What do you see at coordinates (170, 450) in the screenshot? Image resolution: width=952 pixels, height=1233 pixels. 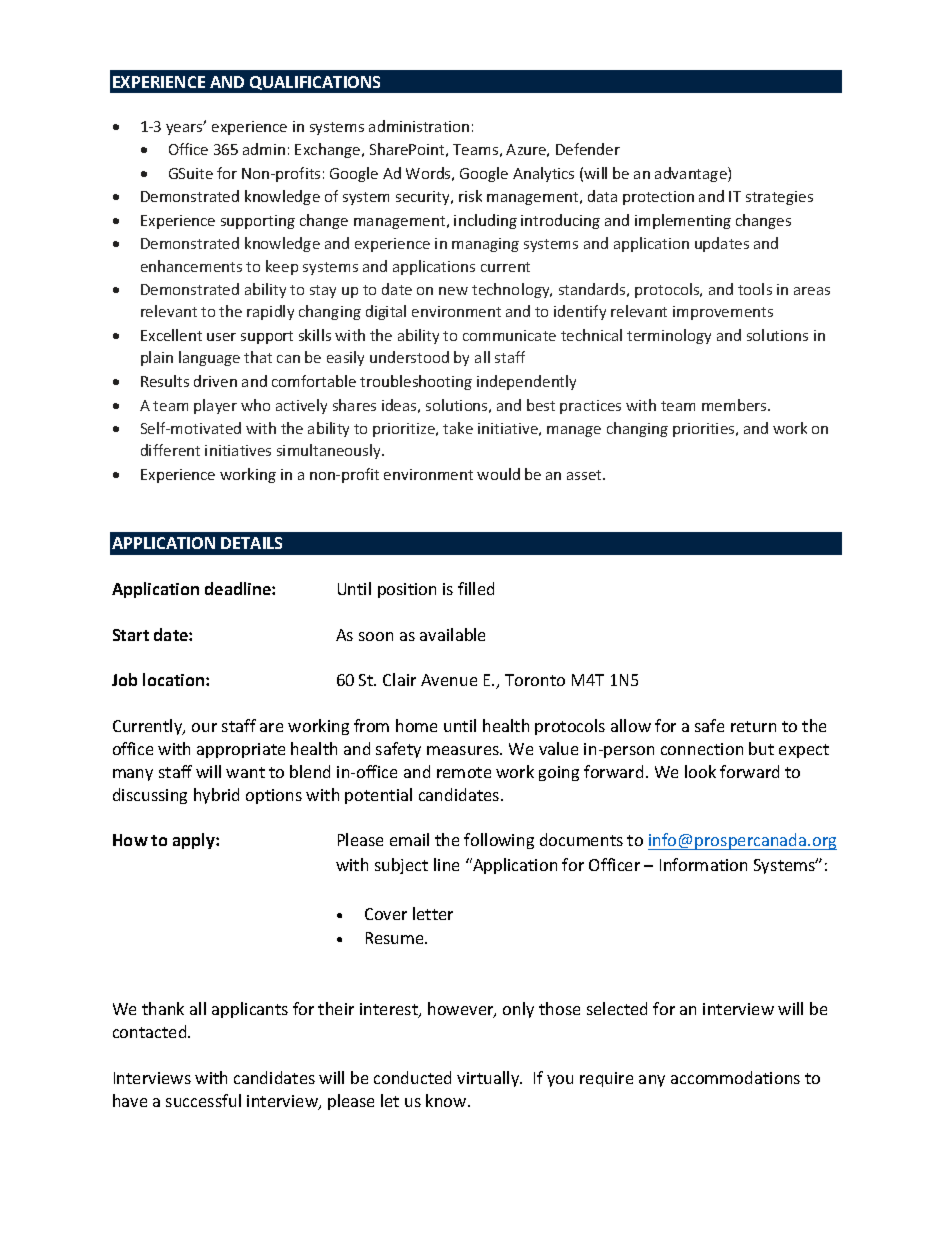 I see `different` at bounding box center [170, 450].
